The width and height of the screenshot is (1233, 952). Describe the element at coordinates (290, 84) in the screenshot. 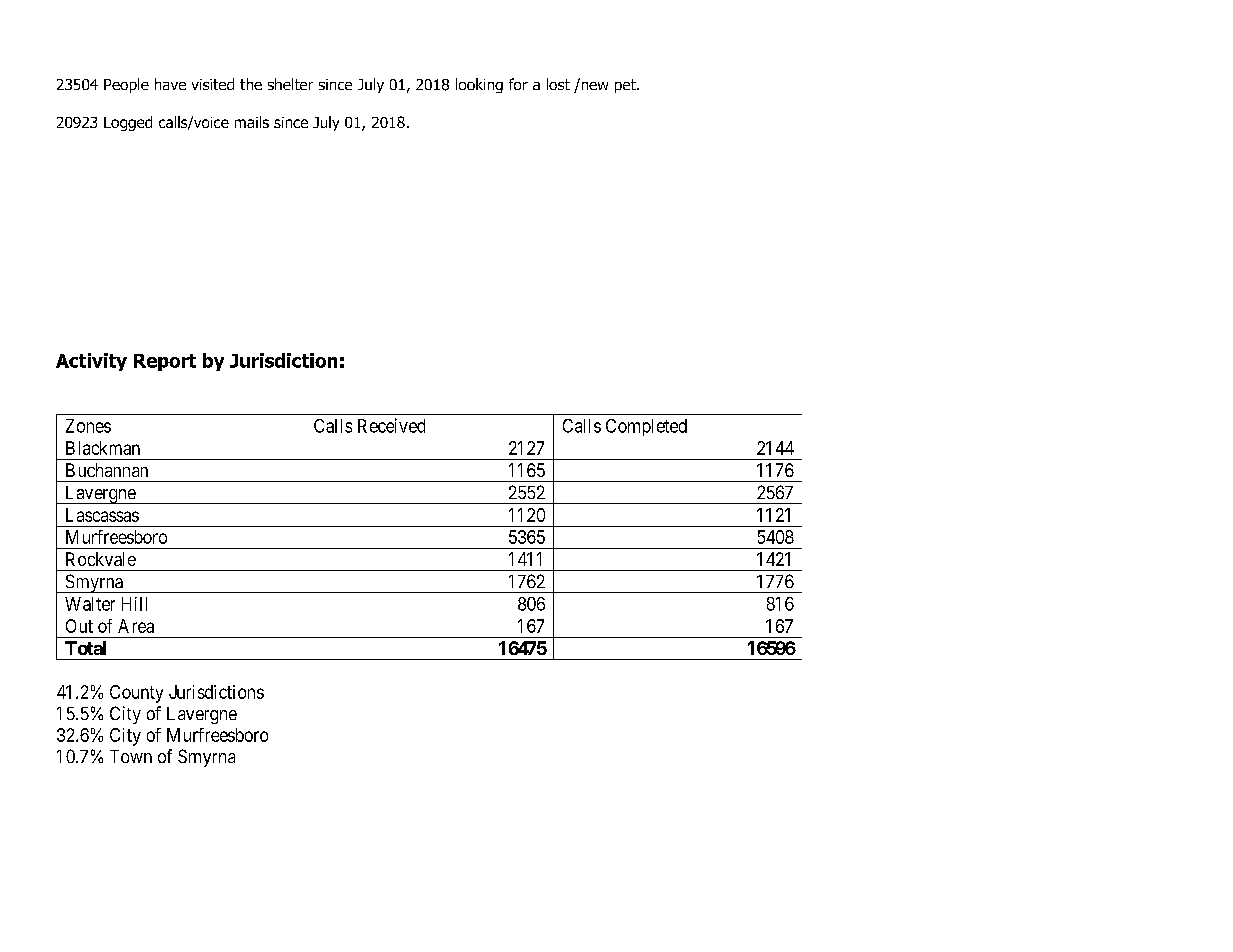

I see `shelter` at that location.
